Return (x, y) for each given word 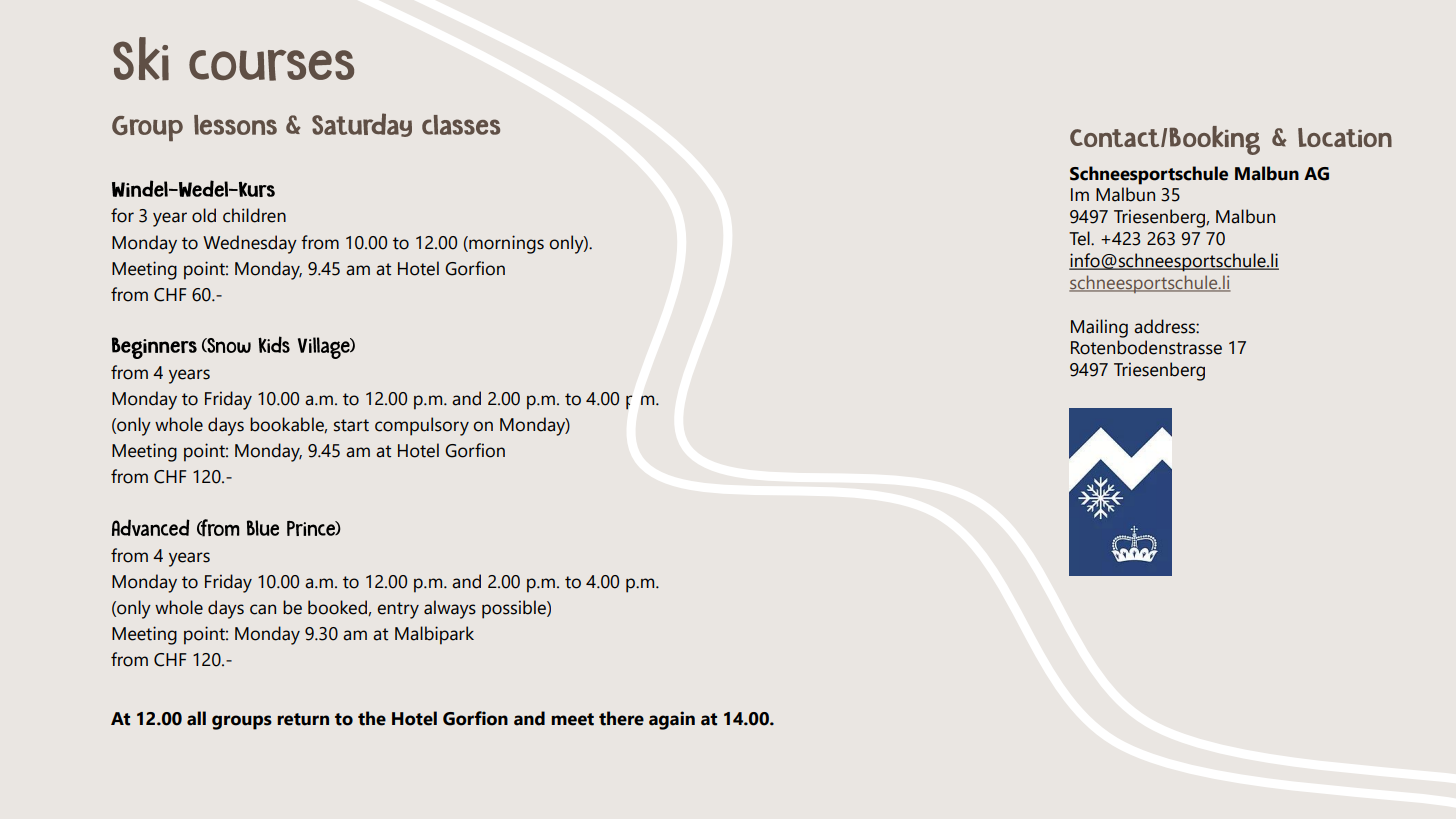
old (204, 215)
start (351, 425)
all (196, 718)
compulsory (422, 426)
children (254, 215)
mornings (505, 244)
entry (398, 610)
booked (338, 608)
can (263, 609)
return (303, 719)
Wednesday (250, 244)
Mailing (1099, 328)
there (621, 718)
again (672, 720)
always (450, 609)
